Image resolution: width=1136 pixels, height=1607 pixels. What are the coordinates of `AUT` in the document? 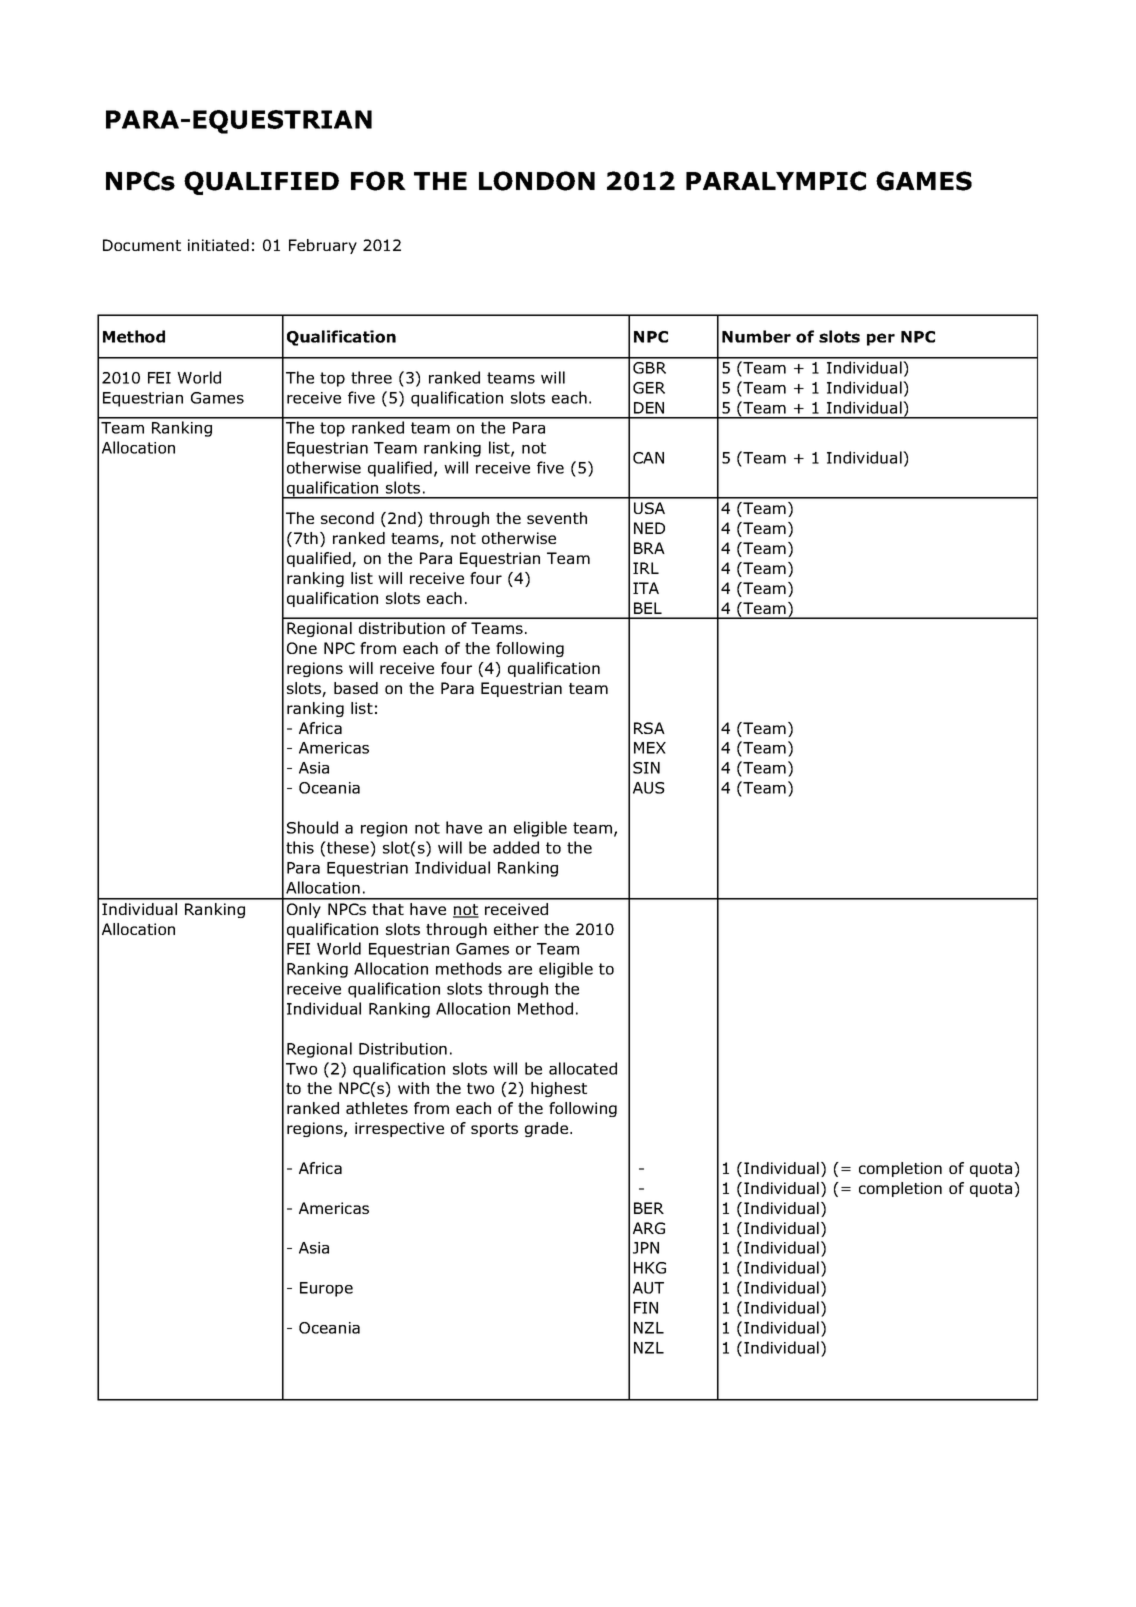 It's located at (648, 1288).
